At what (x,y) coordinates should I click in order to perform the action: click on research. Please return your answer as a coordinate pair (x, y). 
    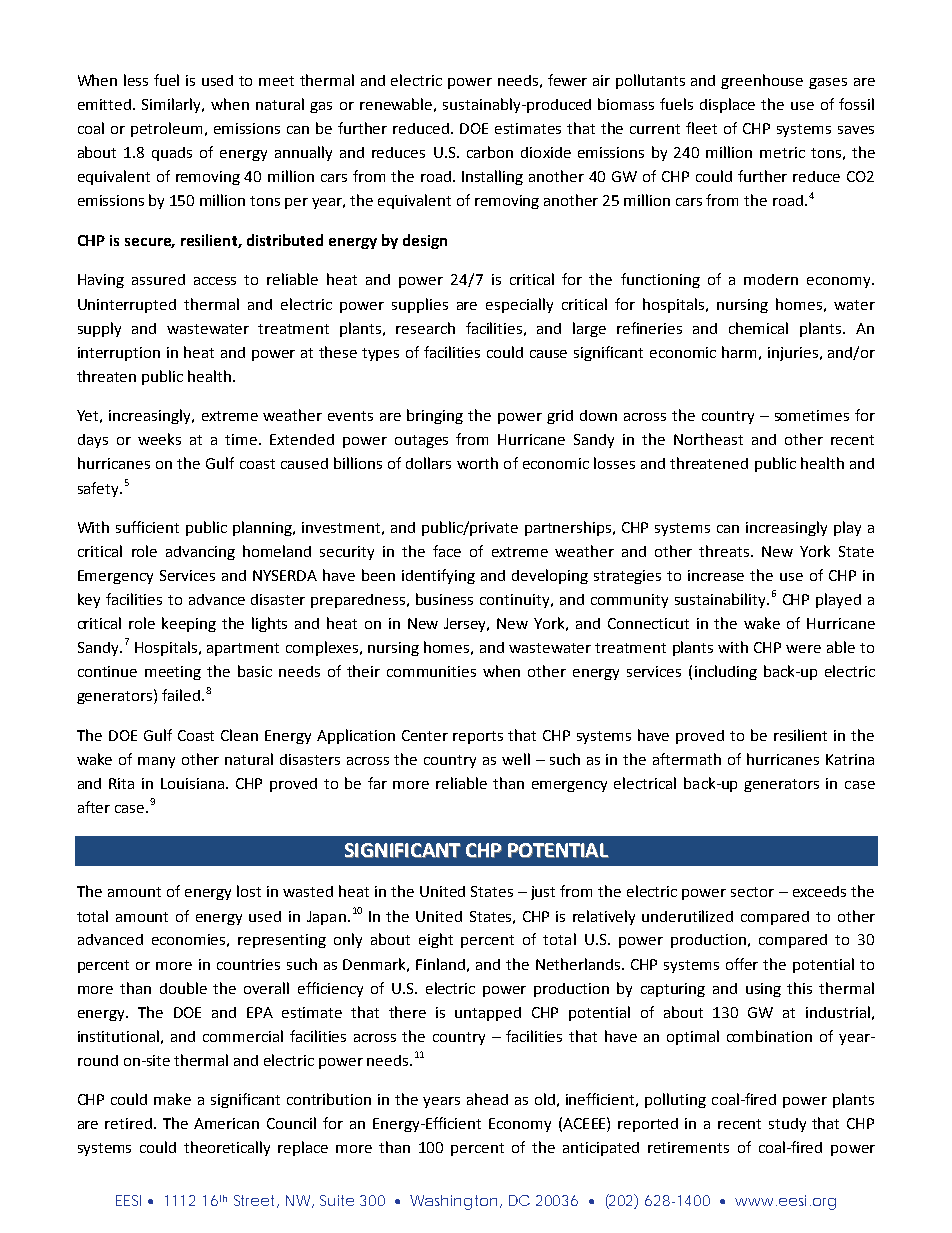
    Looking at the image, I should click on (425, 328).
